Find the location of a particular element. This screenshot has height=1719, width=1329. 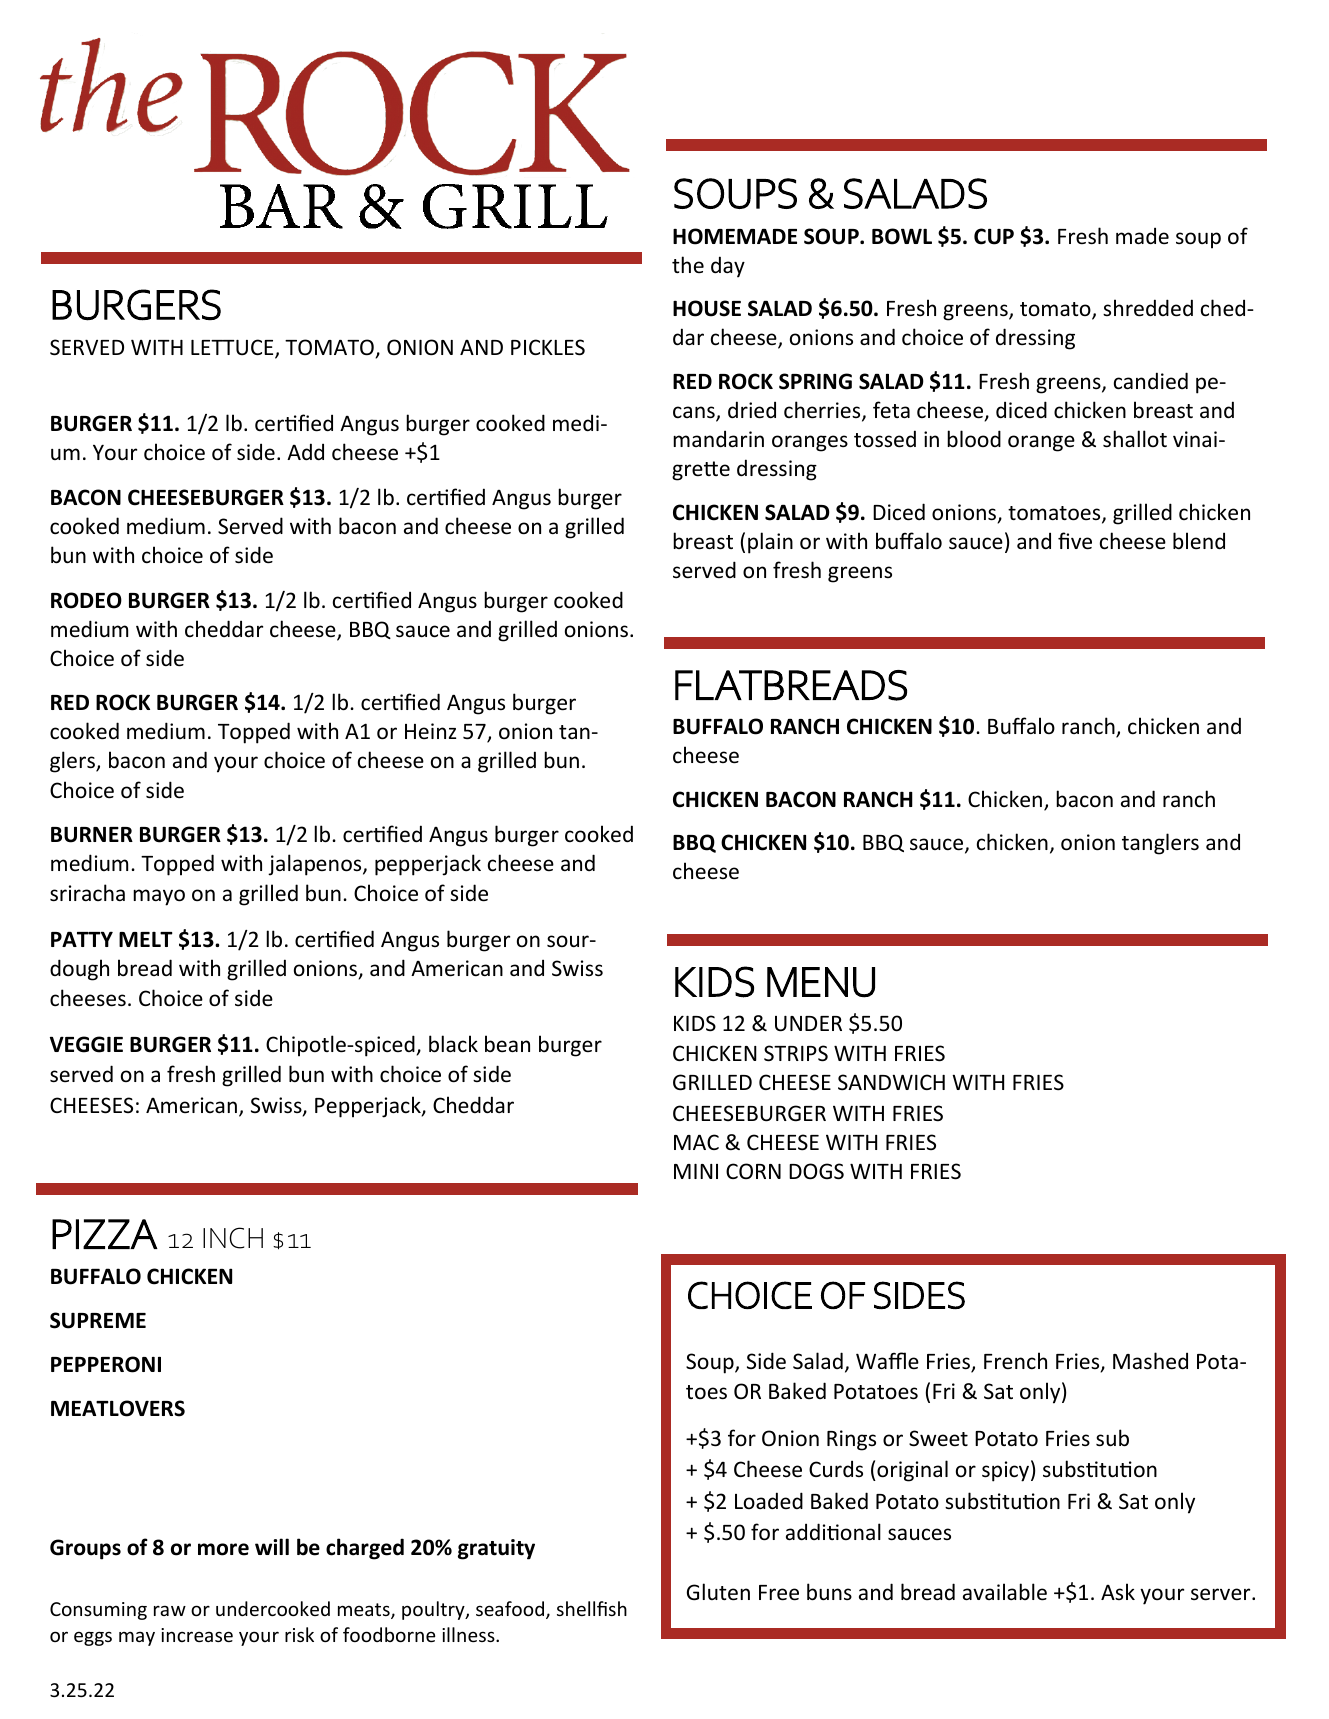

shellfish is located at coordinates (592, 1608).
